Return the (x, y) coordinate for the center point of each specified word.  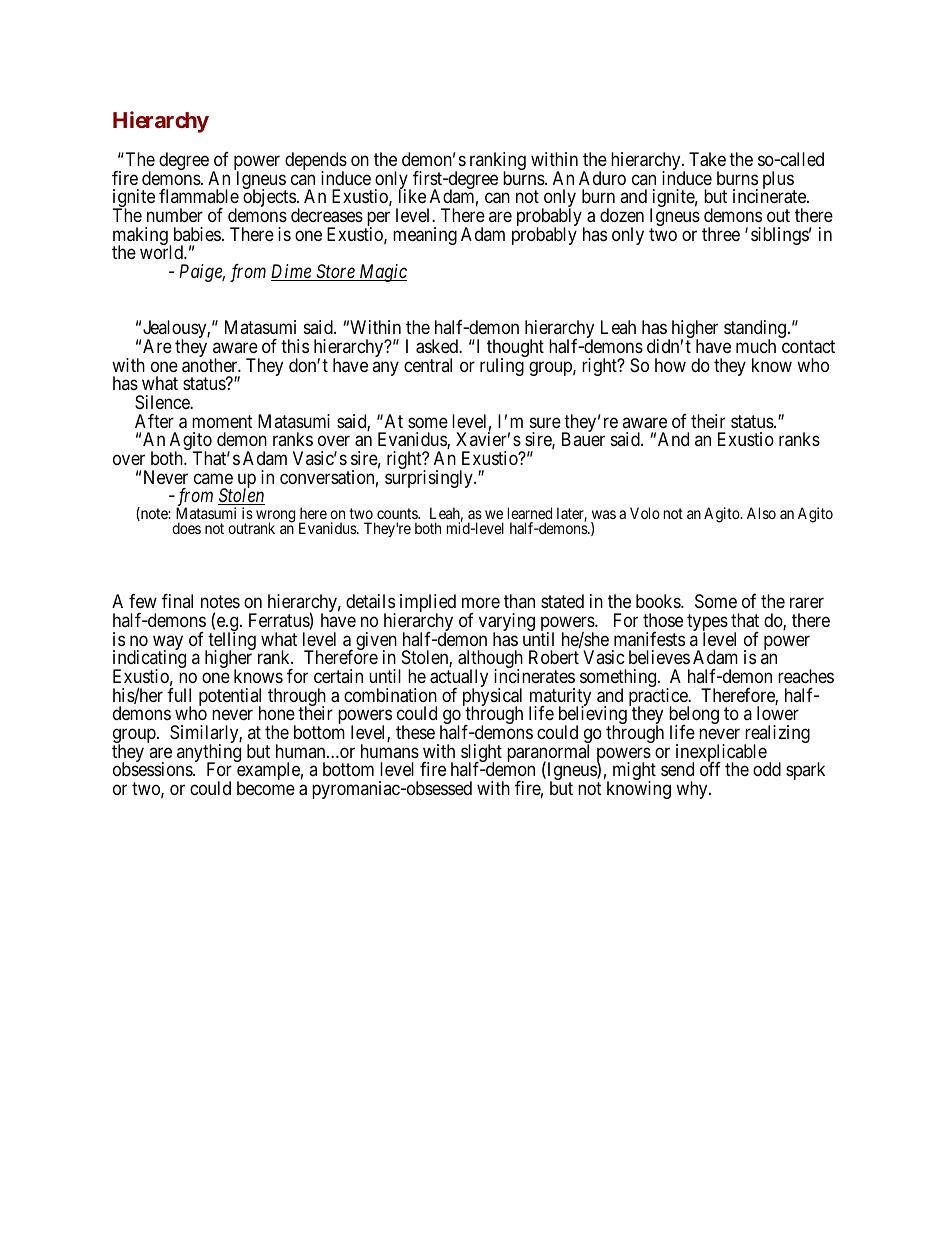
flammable (199, 196)
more (481, 603)
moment (222, 421)
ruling (502, 367)
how (670, 365)
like (412, 196)
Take (707, 159)
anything (209, 754)
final (177, 601)
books (659, 601)
